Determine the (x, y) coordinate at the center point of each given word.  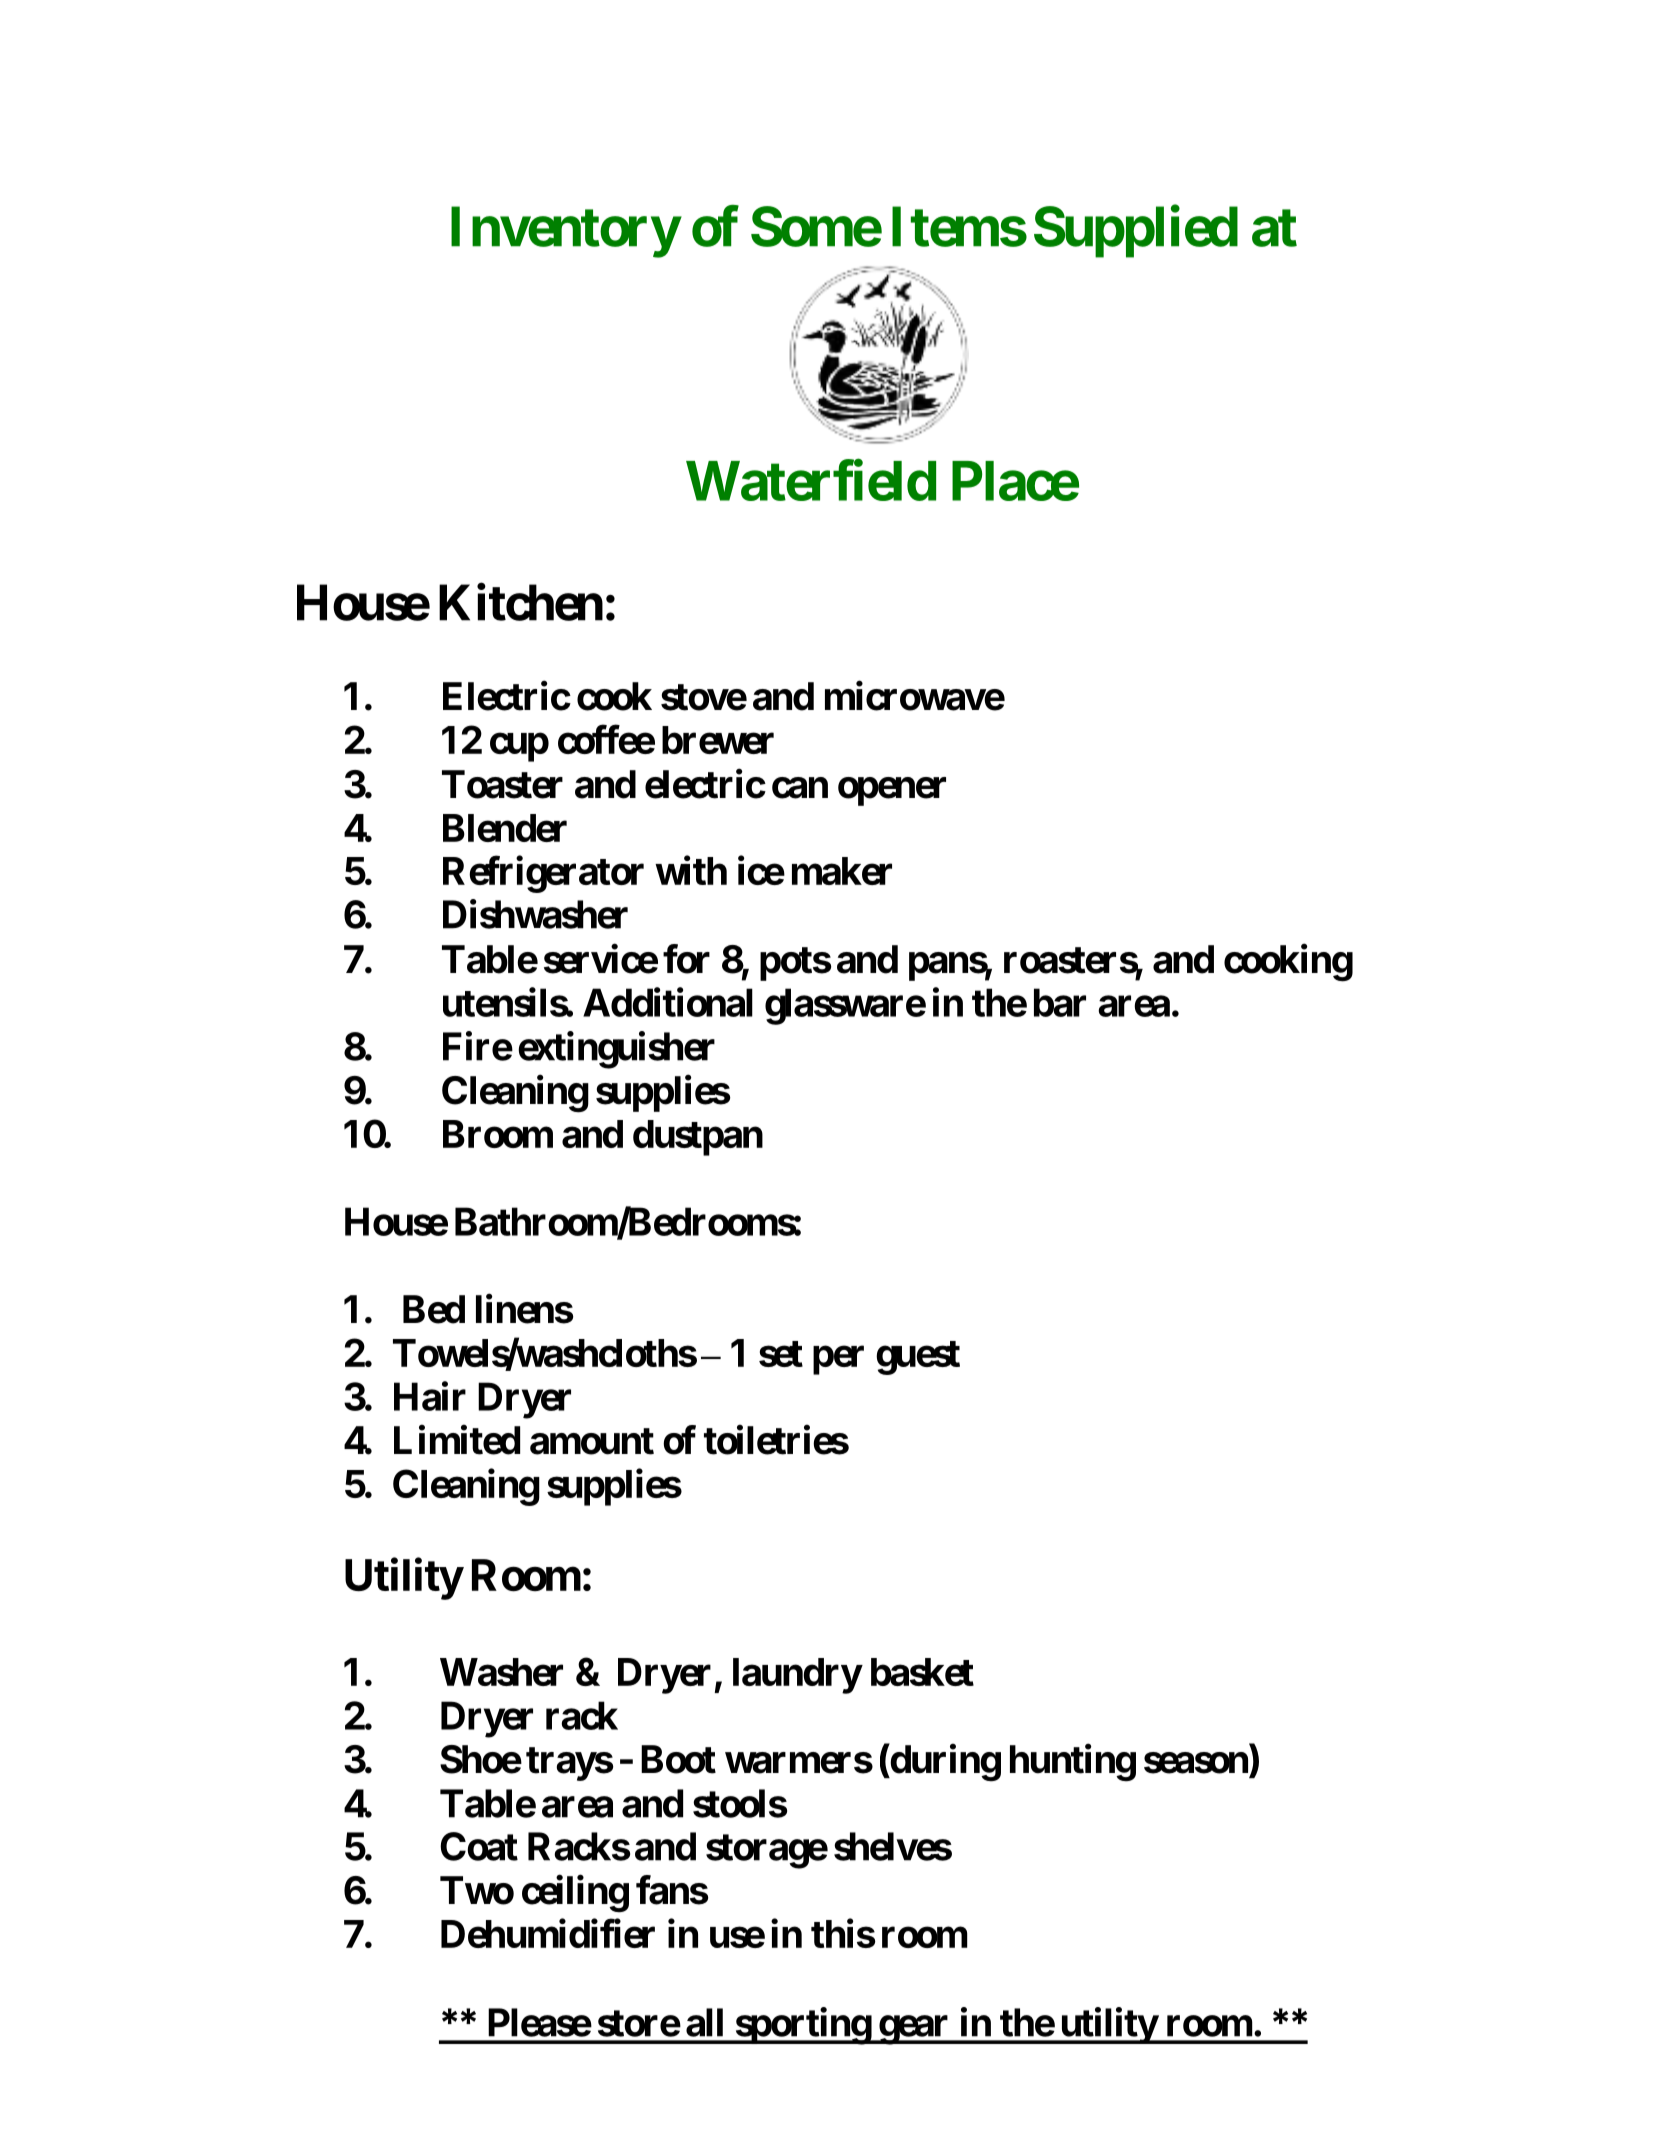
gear (914, 2030)
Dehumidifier (548, 1933)
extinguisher (616, 1050)
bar (1060, 1002)
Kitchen (521, 602)
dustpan (698, 1138)
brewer (718, 740)
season (1196, 1763)
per (838, 1360)
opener (892, 792)
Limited (457, 1440)
